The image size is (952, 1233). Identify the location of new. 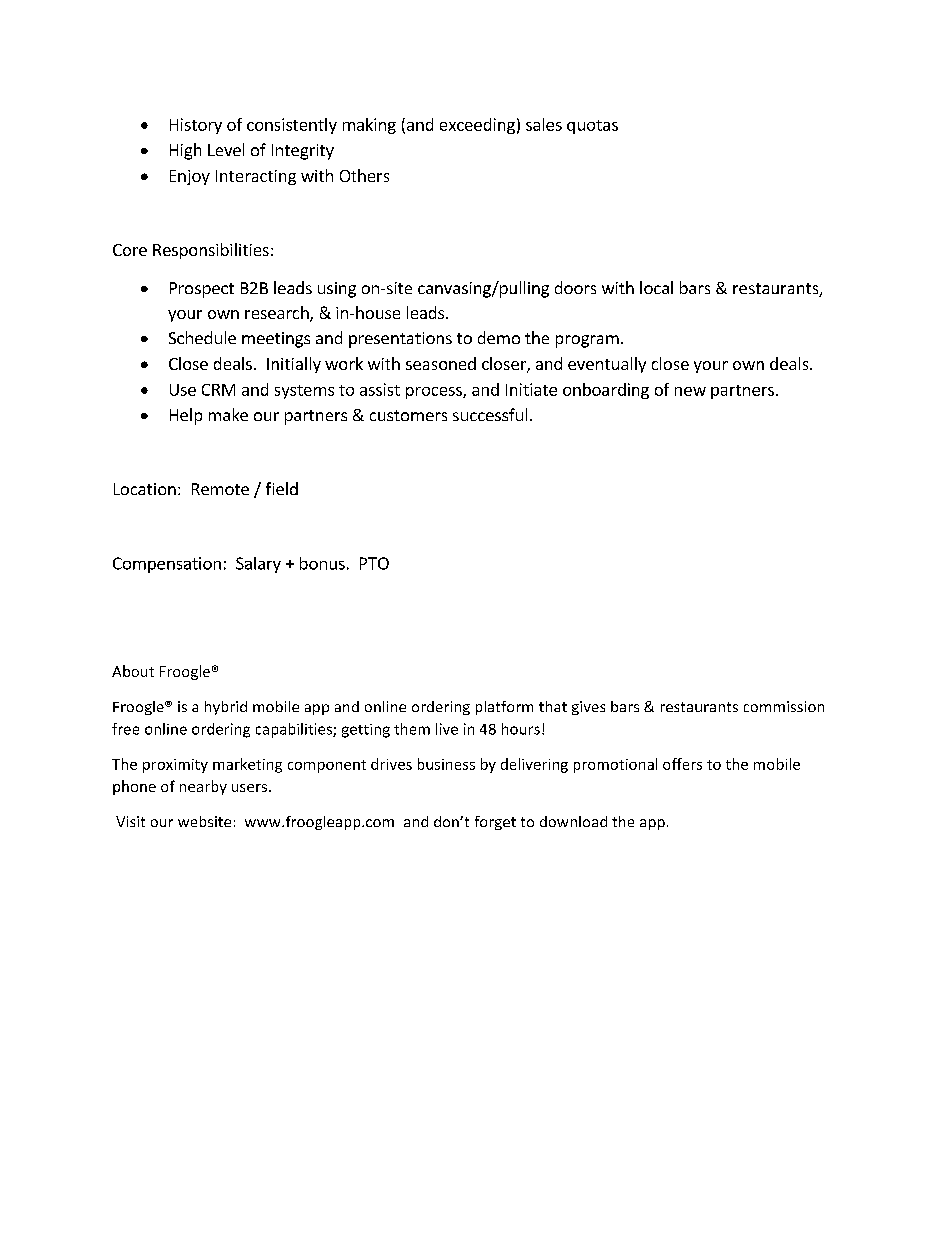
(690, 391).
